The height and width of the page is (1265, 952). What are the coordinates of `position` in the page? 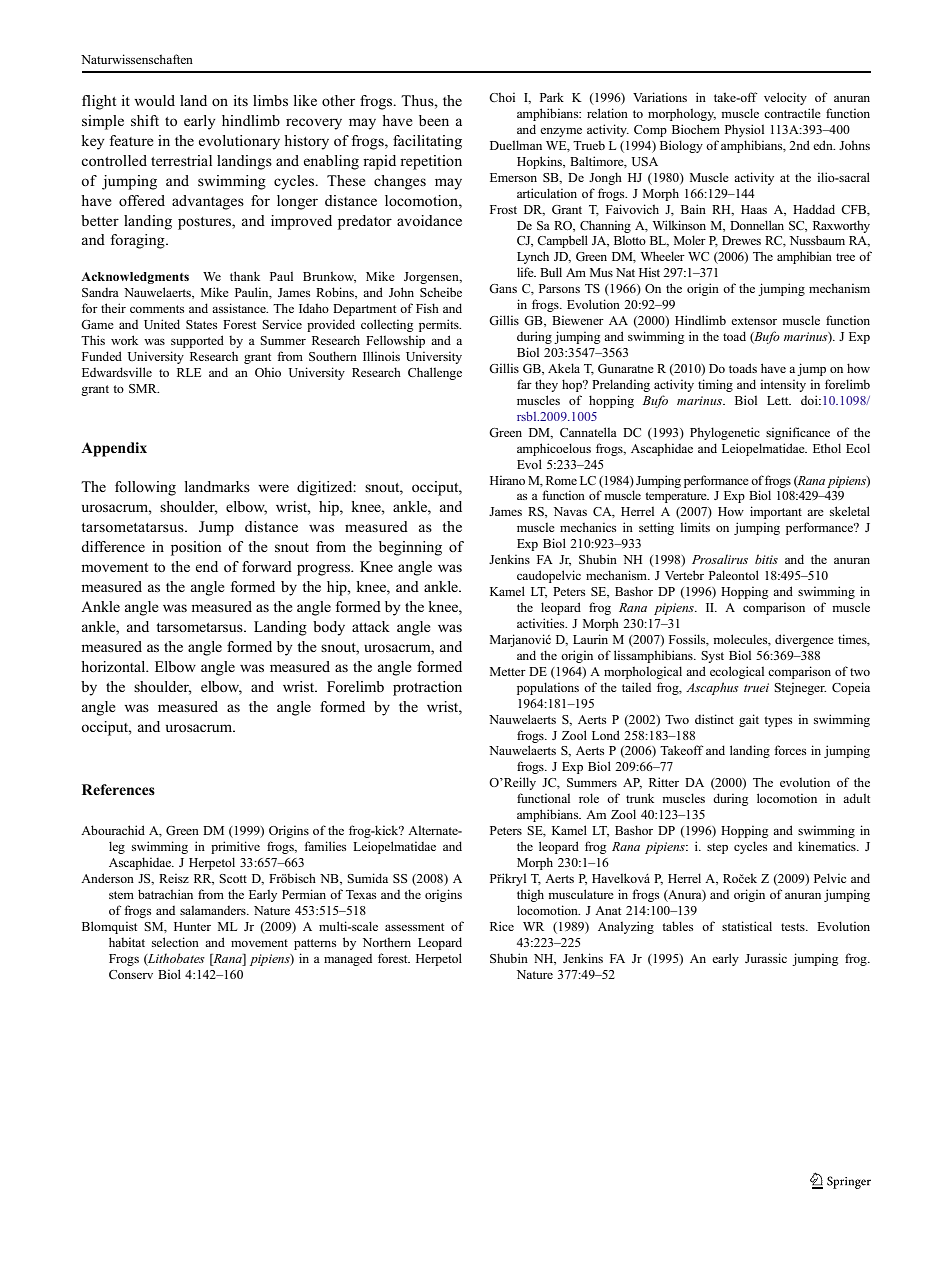 It's located at (196, 548).
